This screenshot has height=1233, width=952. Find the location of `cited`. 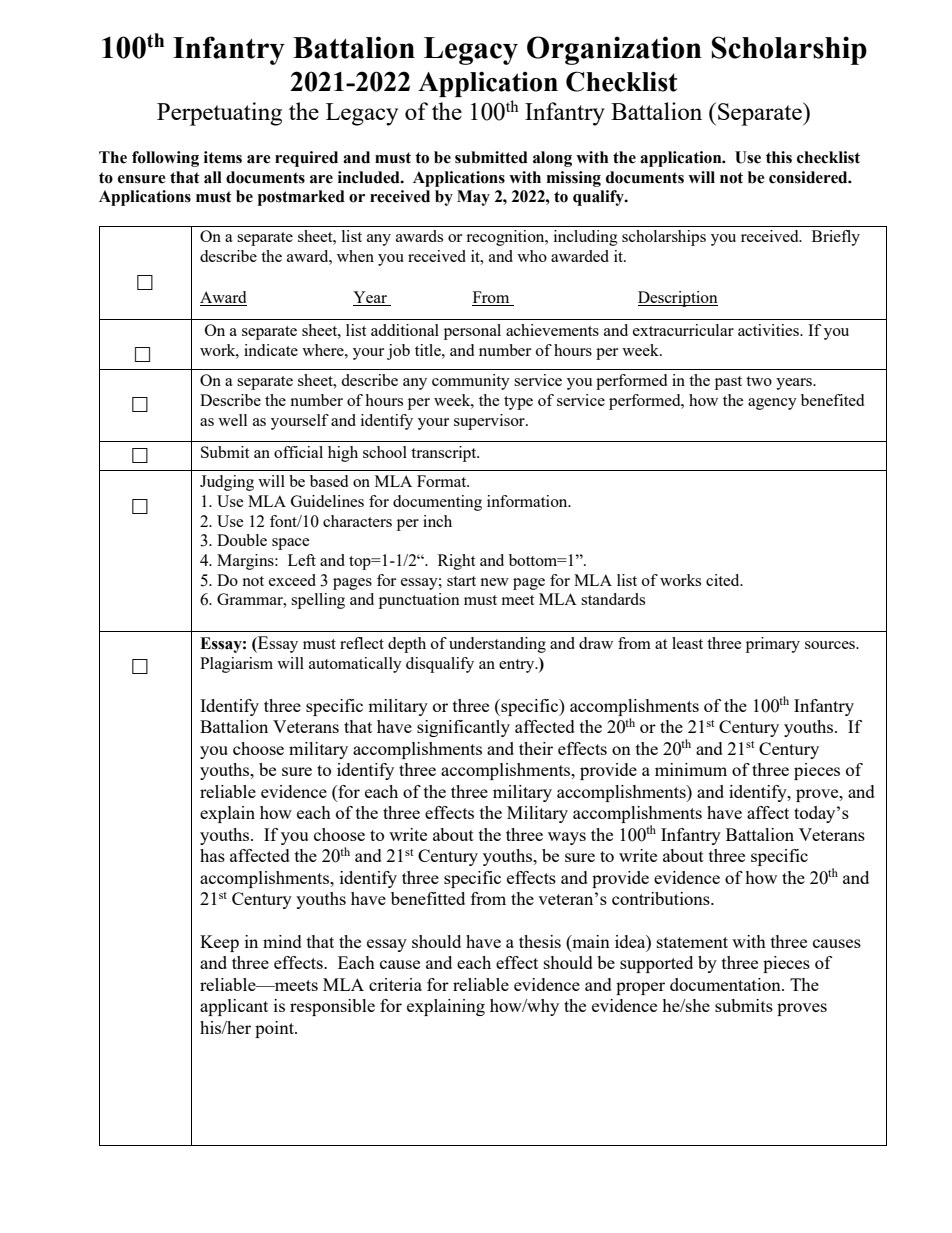

cited is located at coordinates (724, 580).
